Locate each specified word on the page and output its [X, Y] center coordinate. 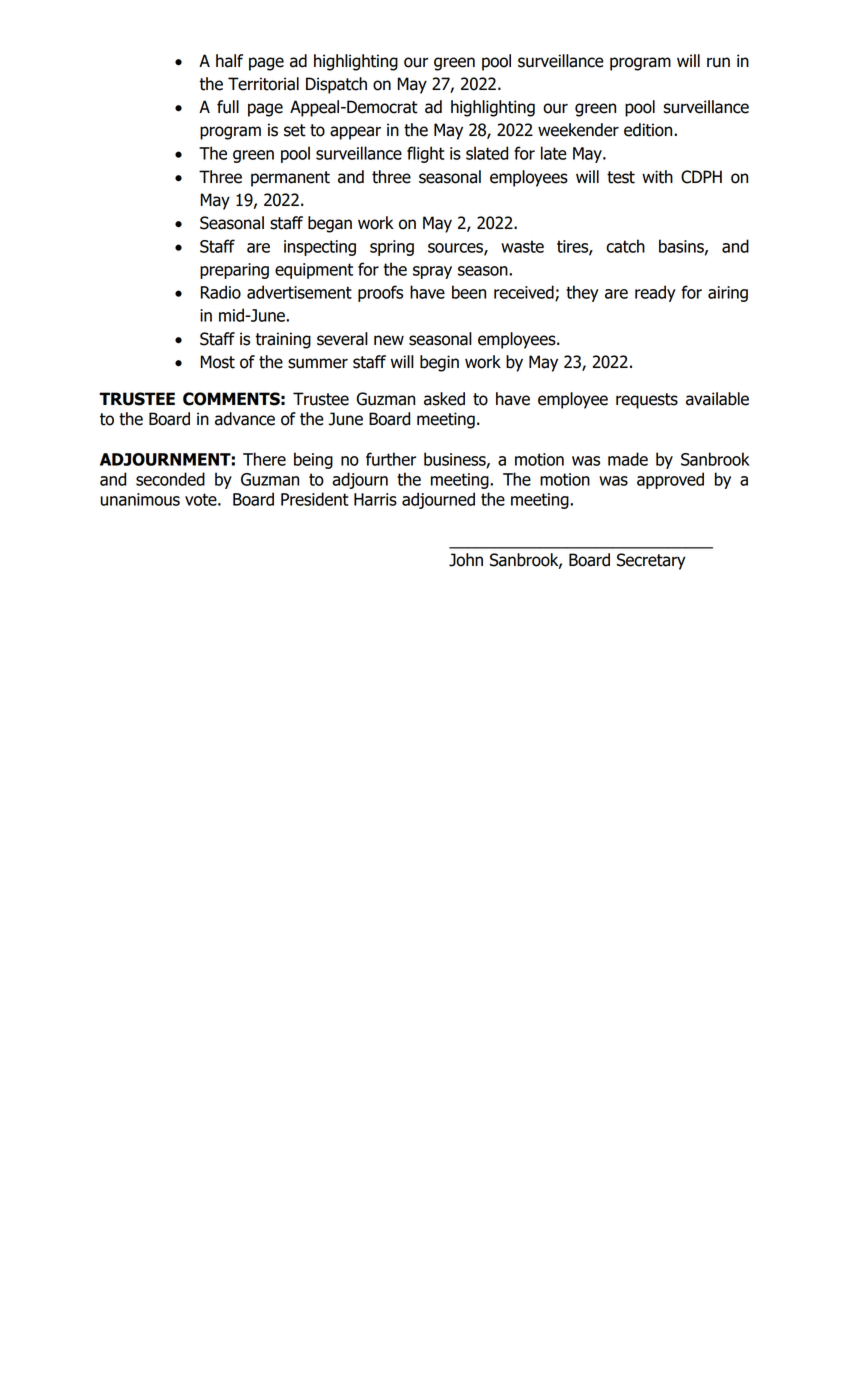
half [229, 61]
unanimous [140, 499]
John [466, 560]
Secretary [651, 561]
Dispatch [336, 85]
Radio [221, 292]
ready [655, 293]
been [469, 292]
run [718, 62]
